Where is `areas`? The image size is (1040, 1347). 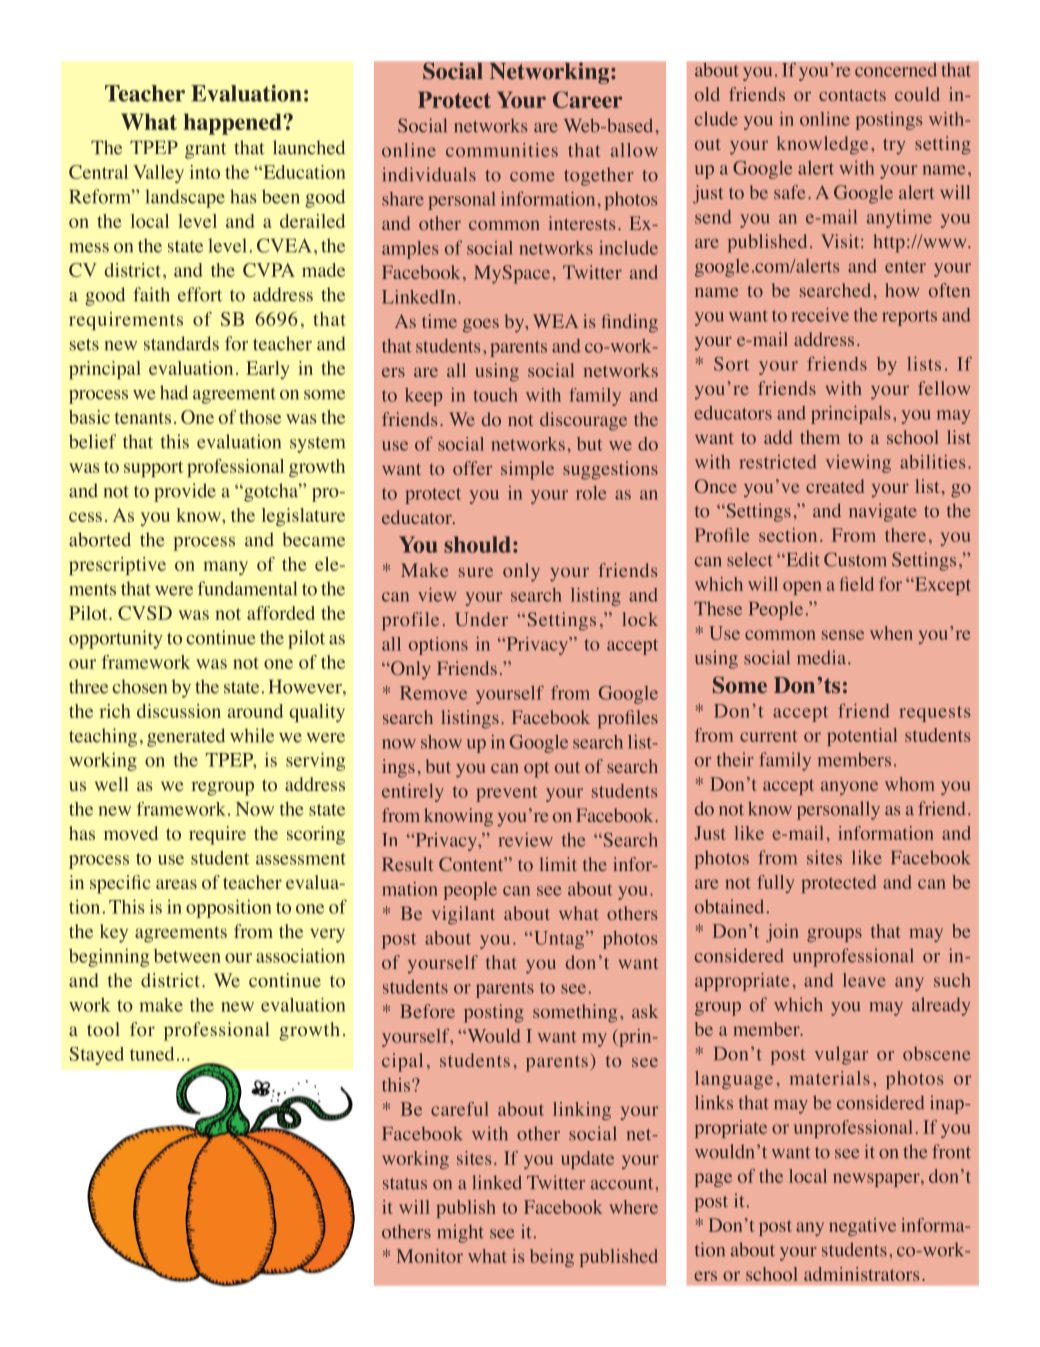
areas is located at coordinates (176, 884).
